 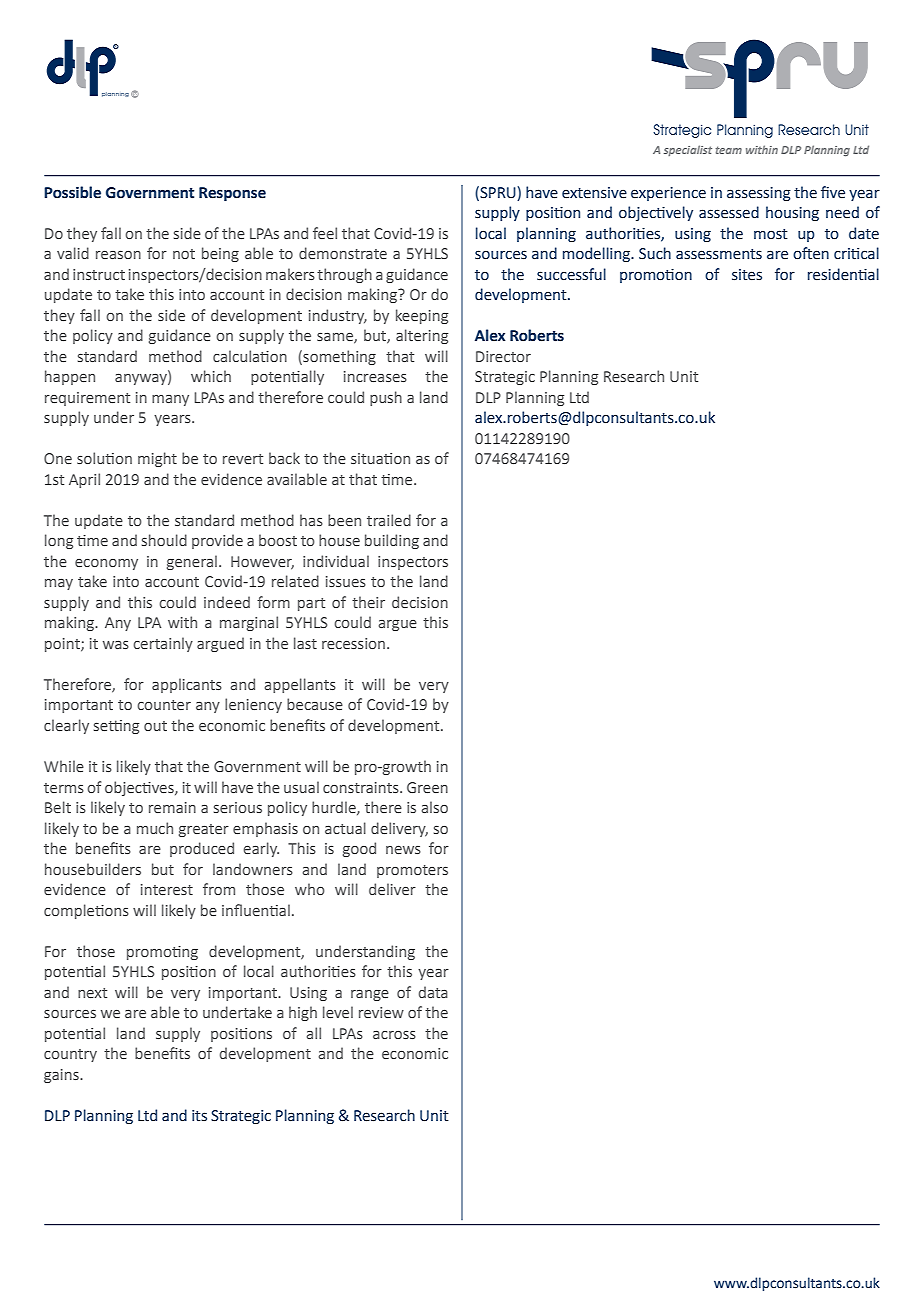 What do you see at coordinates (433, 992) in the document?
I see `data` at bounding box center [433, 992].
